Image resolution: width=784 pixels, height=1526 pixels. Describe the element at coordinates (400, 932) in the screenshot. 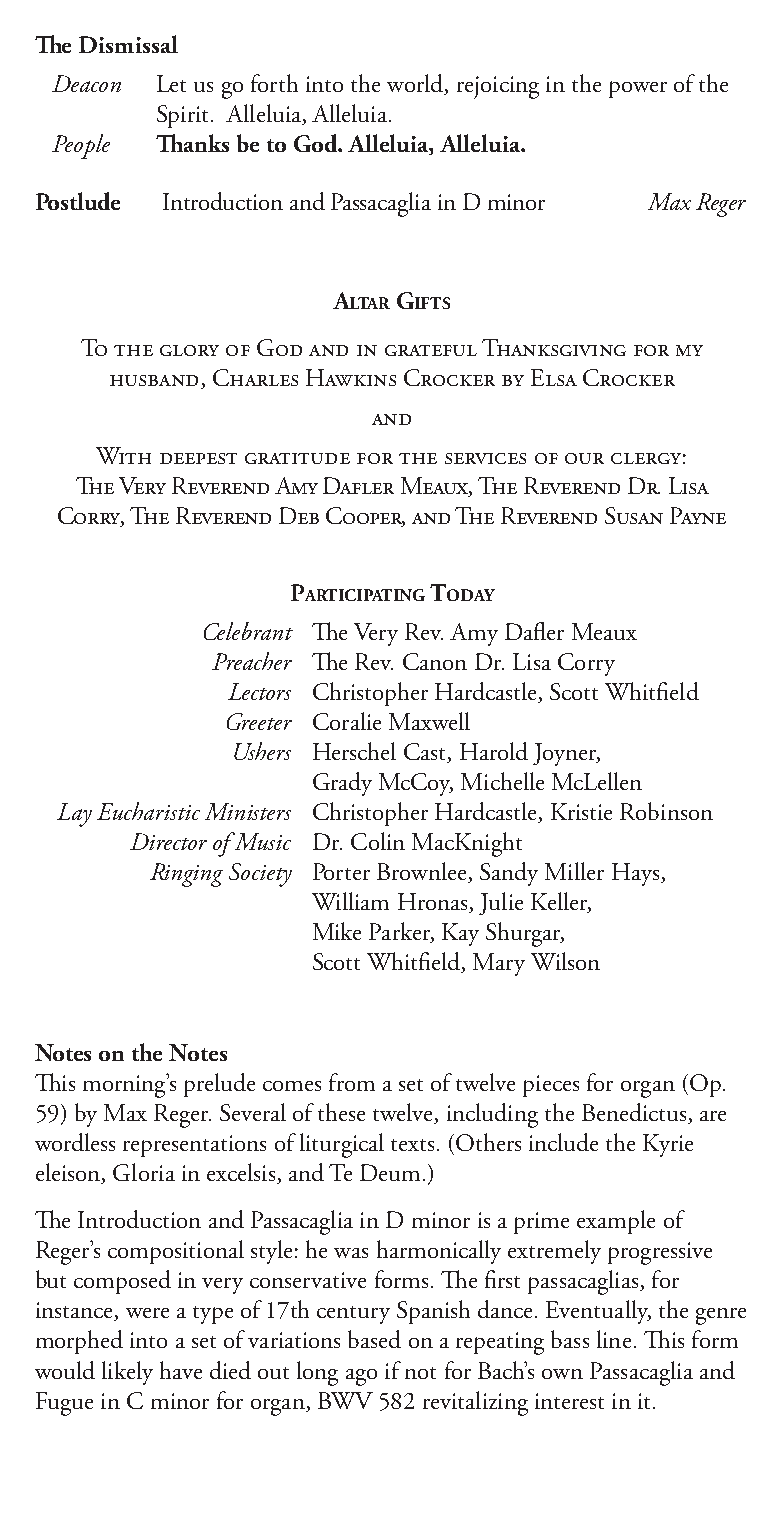

I see `Parker` at that location.
